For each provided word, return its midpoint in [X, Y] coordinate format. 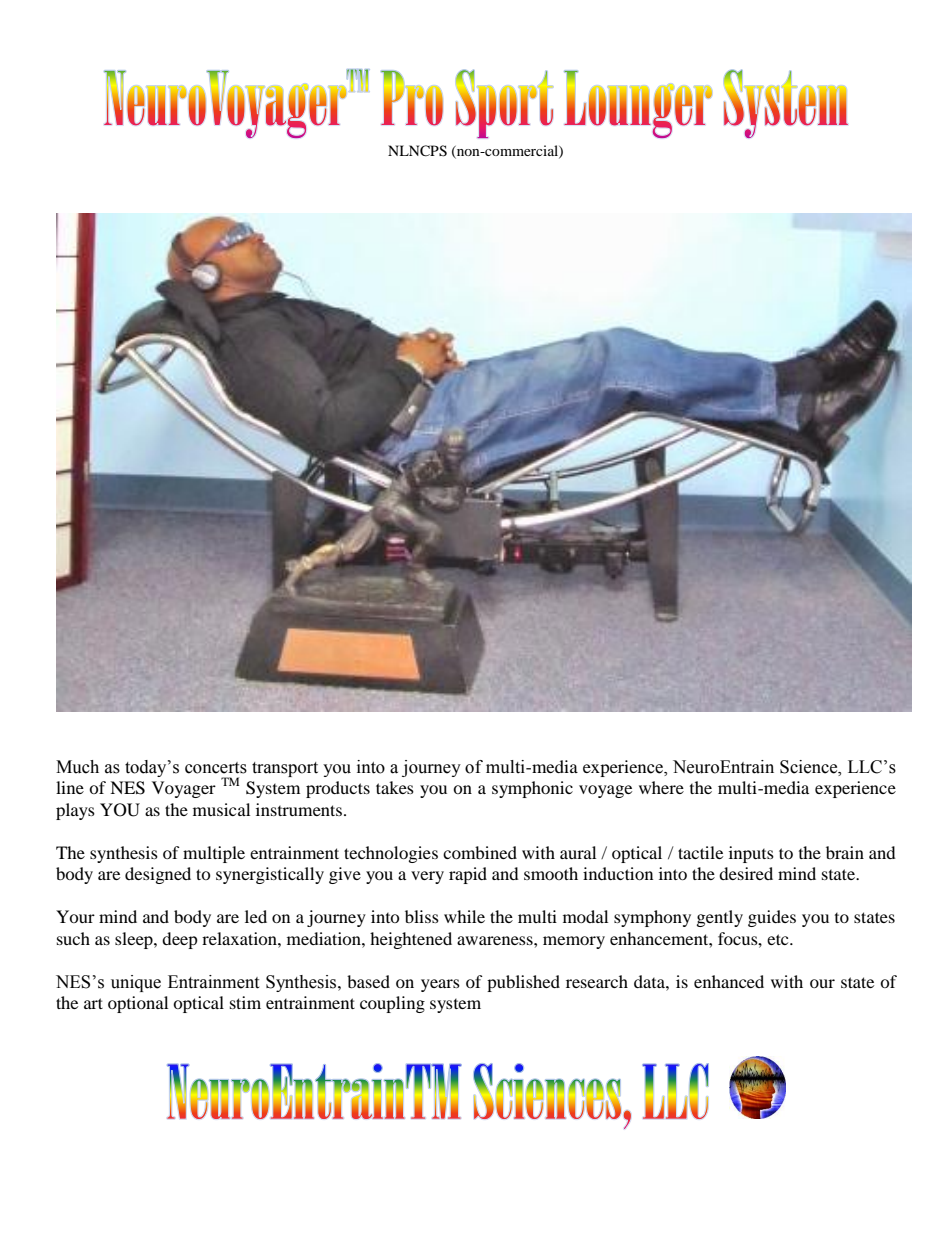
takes [395, 787]
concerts [216, 768]
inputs [751, 854]
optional [138, 1004]
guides [772, 918]
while [464, 916]
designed [158, 875]
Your [75, 916]
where [661, 787]
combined [480, 852]
